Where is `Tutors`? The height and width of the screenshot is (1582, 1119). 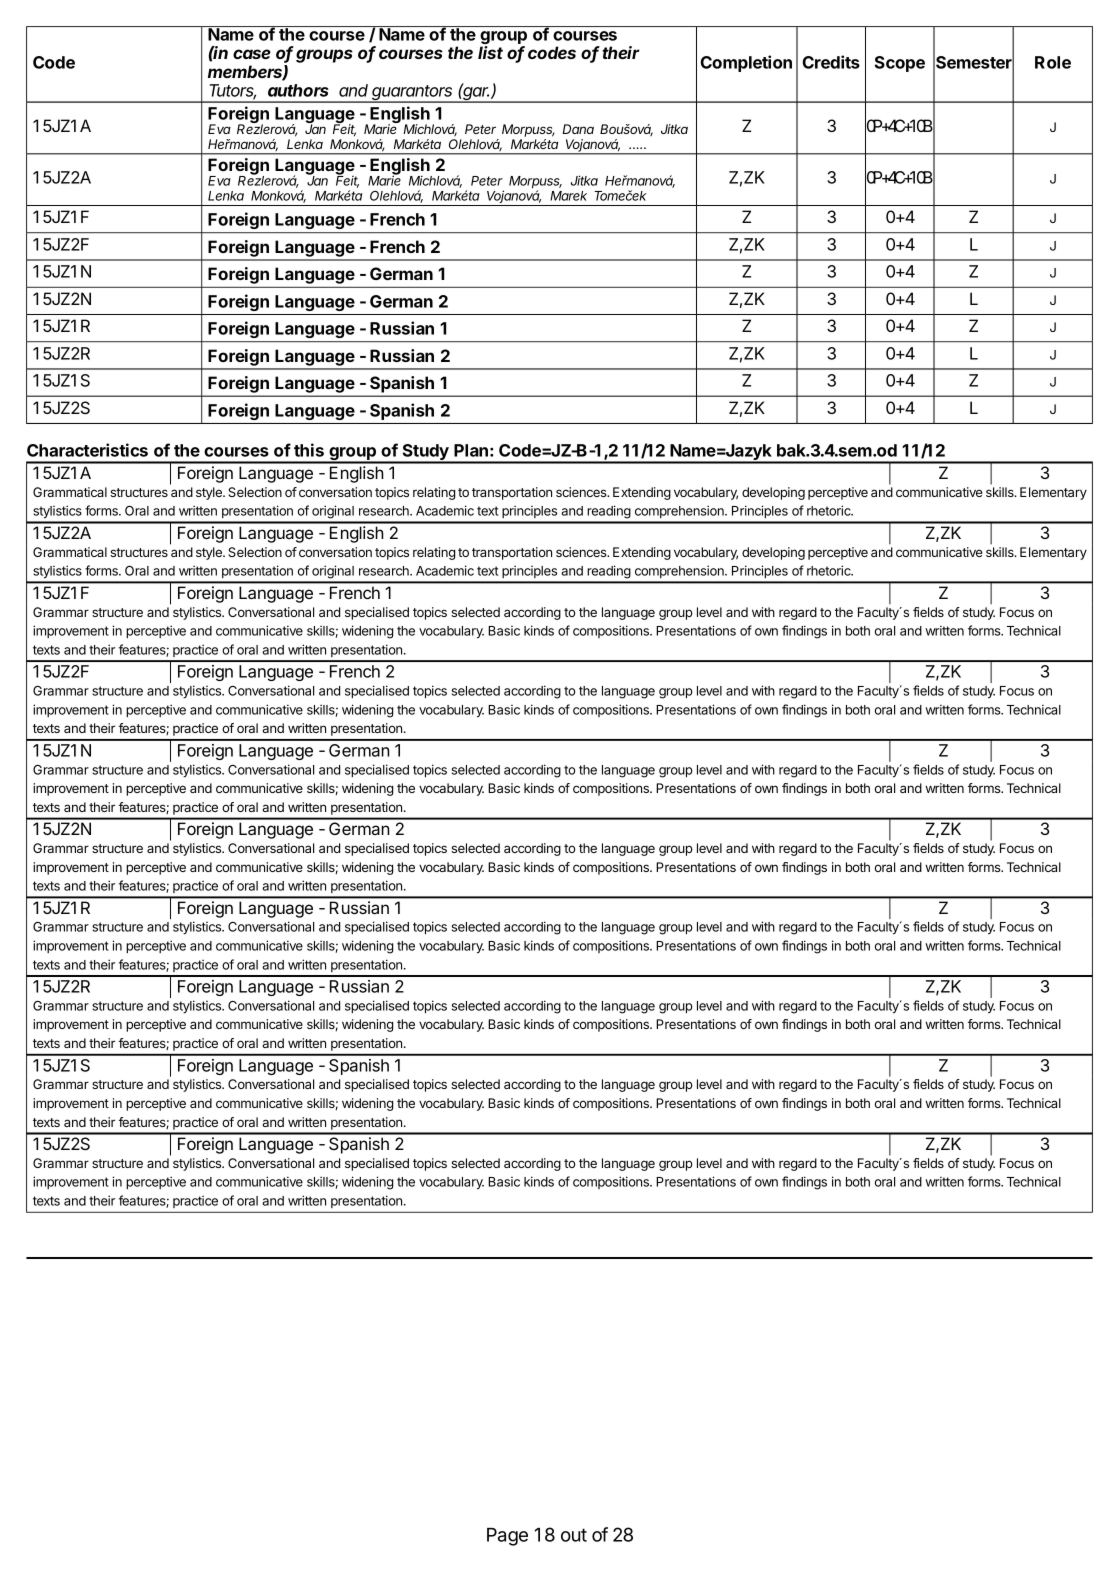
Tutors is located at coordinates (232, 91).
